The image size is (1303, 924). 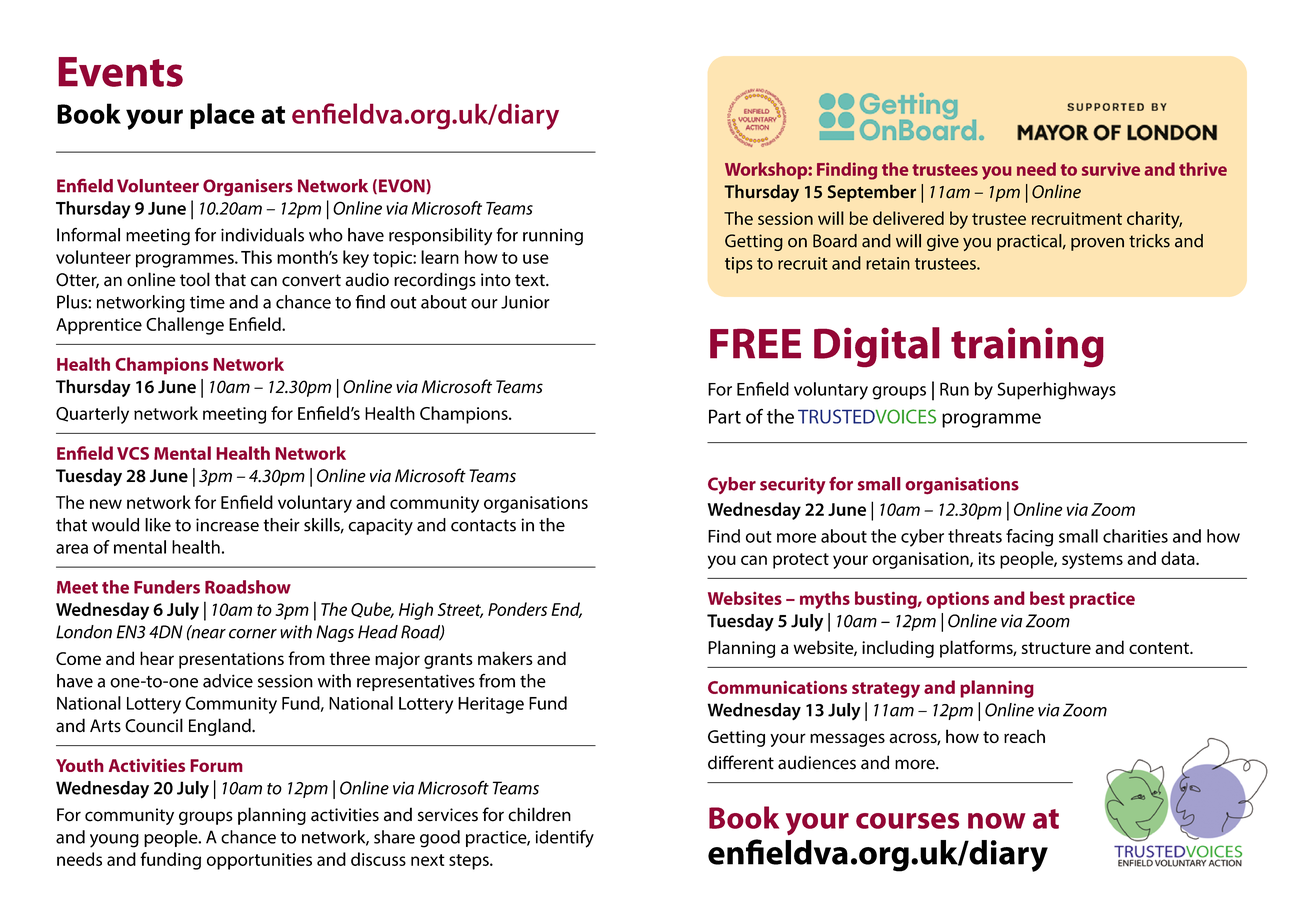 I want to click on survive, so click(x=1111, y=169).
